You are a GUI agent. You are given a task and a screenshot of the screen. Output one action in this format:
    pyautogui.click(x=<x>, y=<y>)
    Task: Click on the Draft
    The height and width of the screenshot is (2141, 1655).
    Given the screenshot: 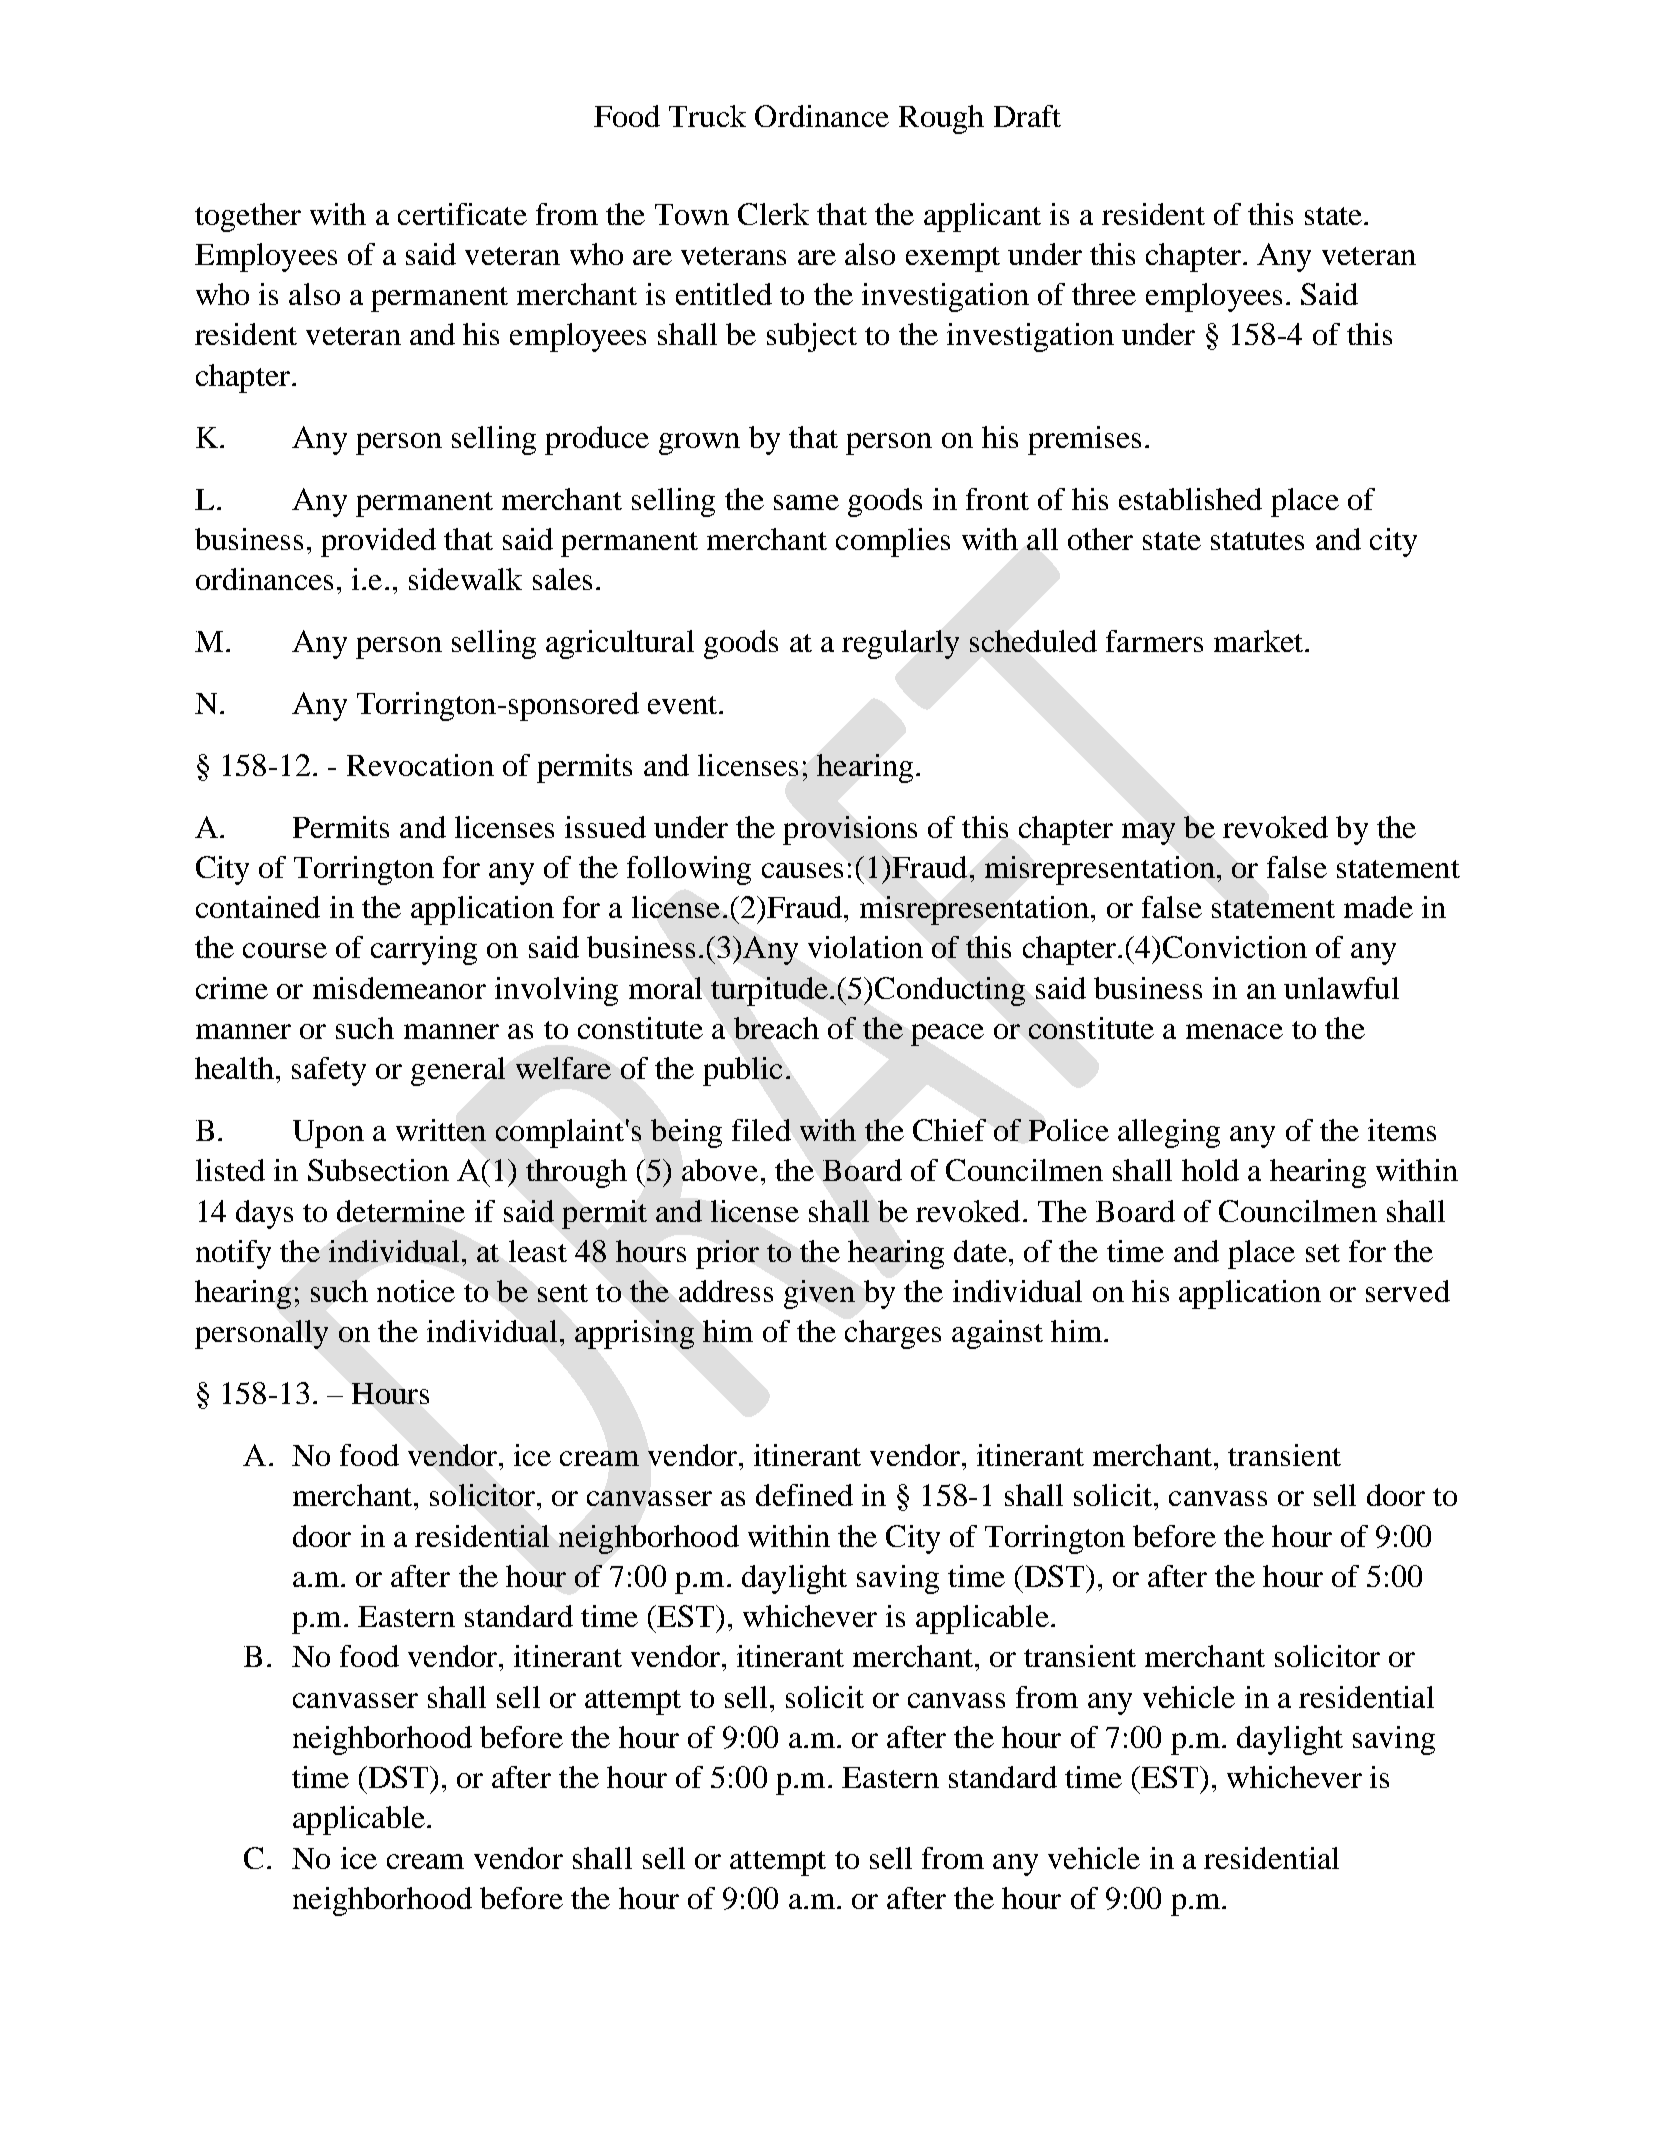 What is the action you would take?
    pyautogui.click(x=1027, y=116)
